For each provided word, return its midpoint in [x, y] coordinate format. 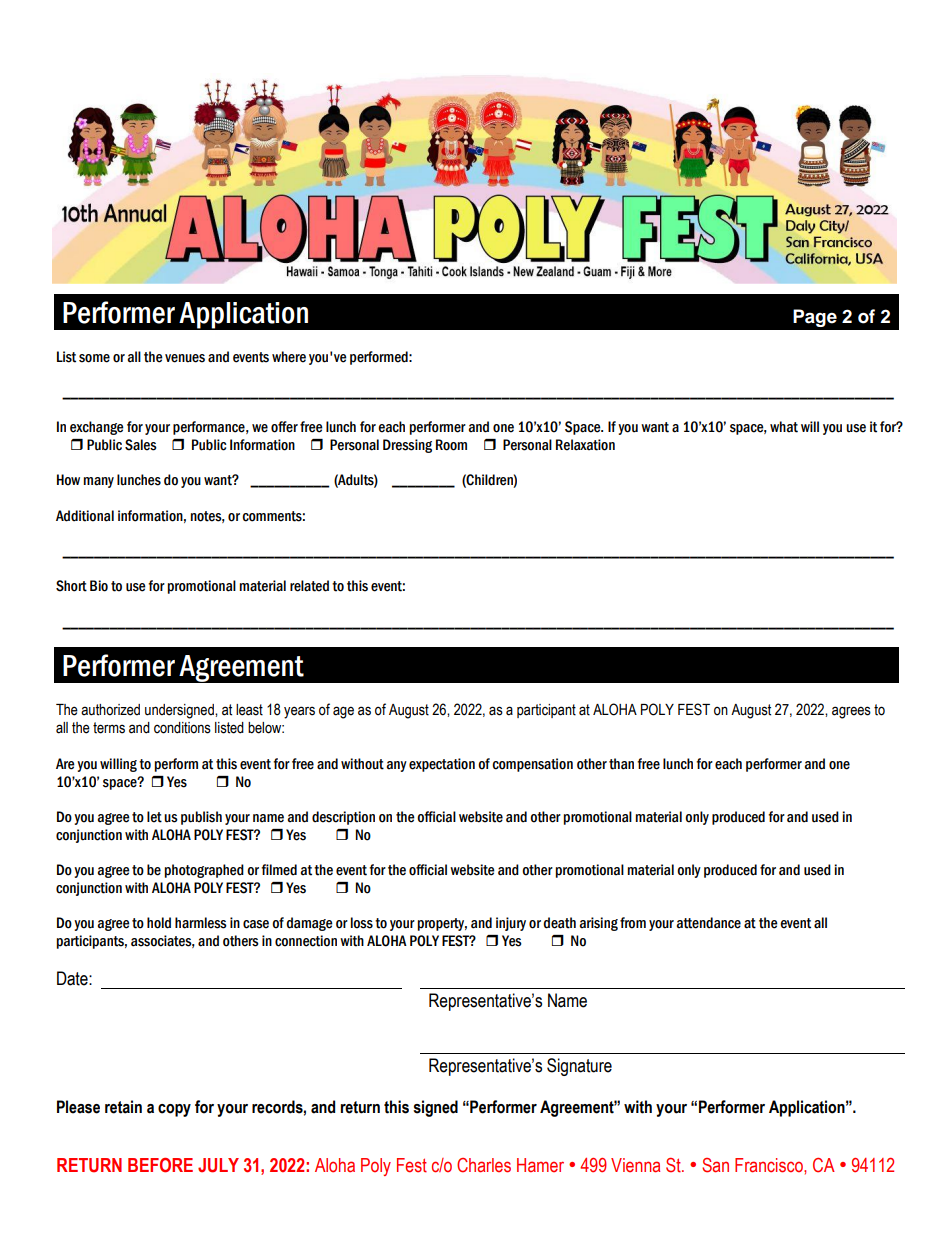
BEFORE [160, 1165]
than [621, 764]
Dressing [407, 446]
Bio [99, 586]
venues [185, 358]
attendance [709, 923]
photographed [204, 871]
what [784, 427]
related [309, 586]
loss [362, 923]
